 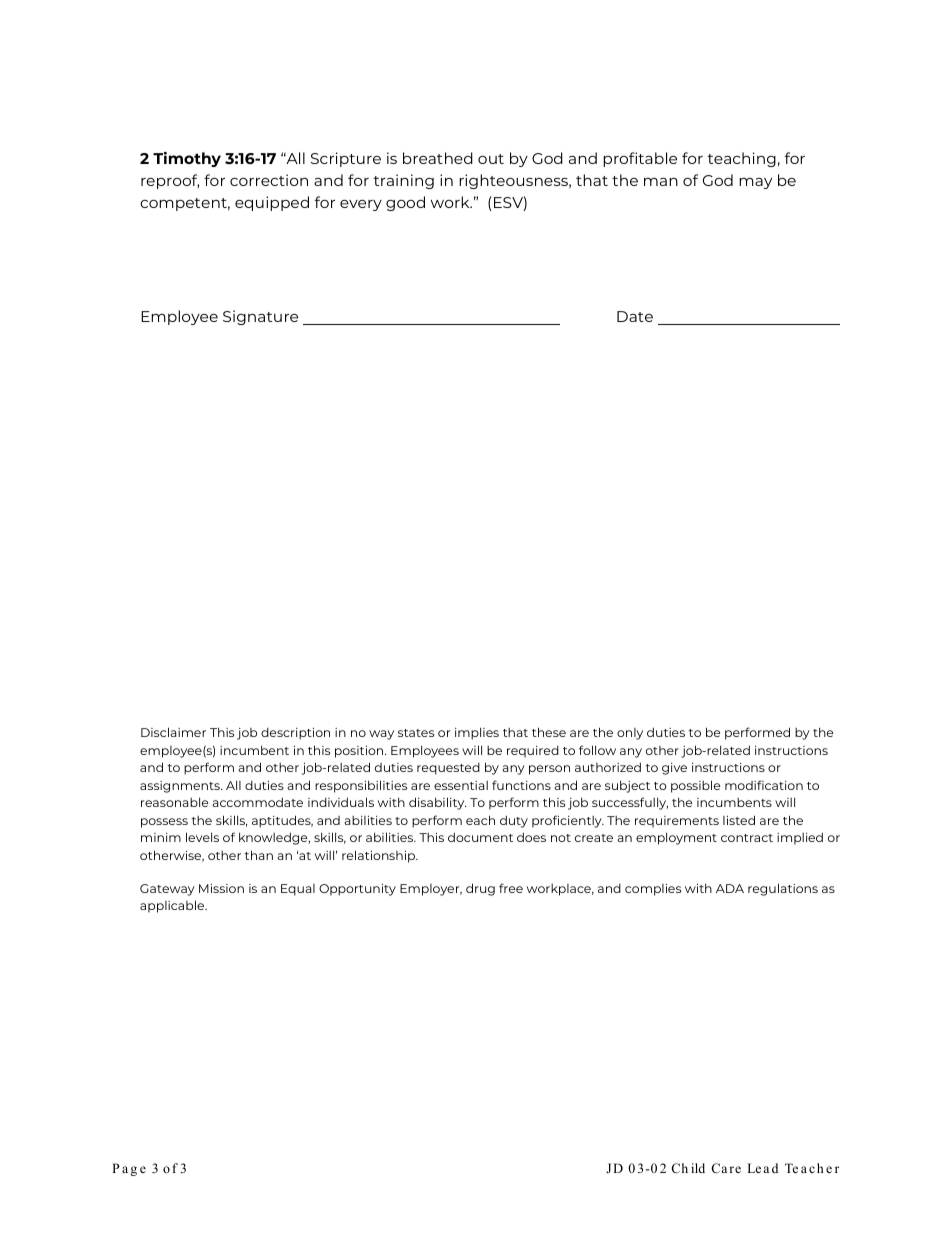 What do you see at coordinates (272, 203) in the page?
I see `equipped` at bounding box center [272, 203].
